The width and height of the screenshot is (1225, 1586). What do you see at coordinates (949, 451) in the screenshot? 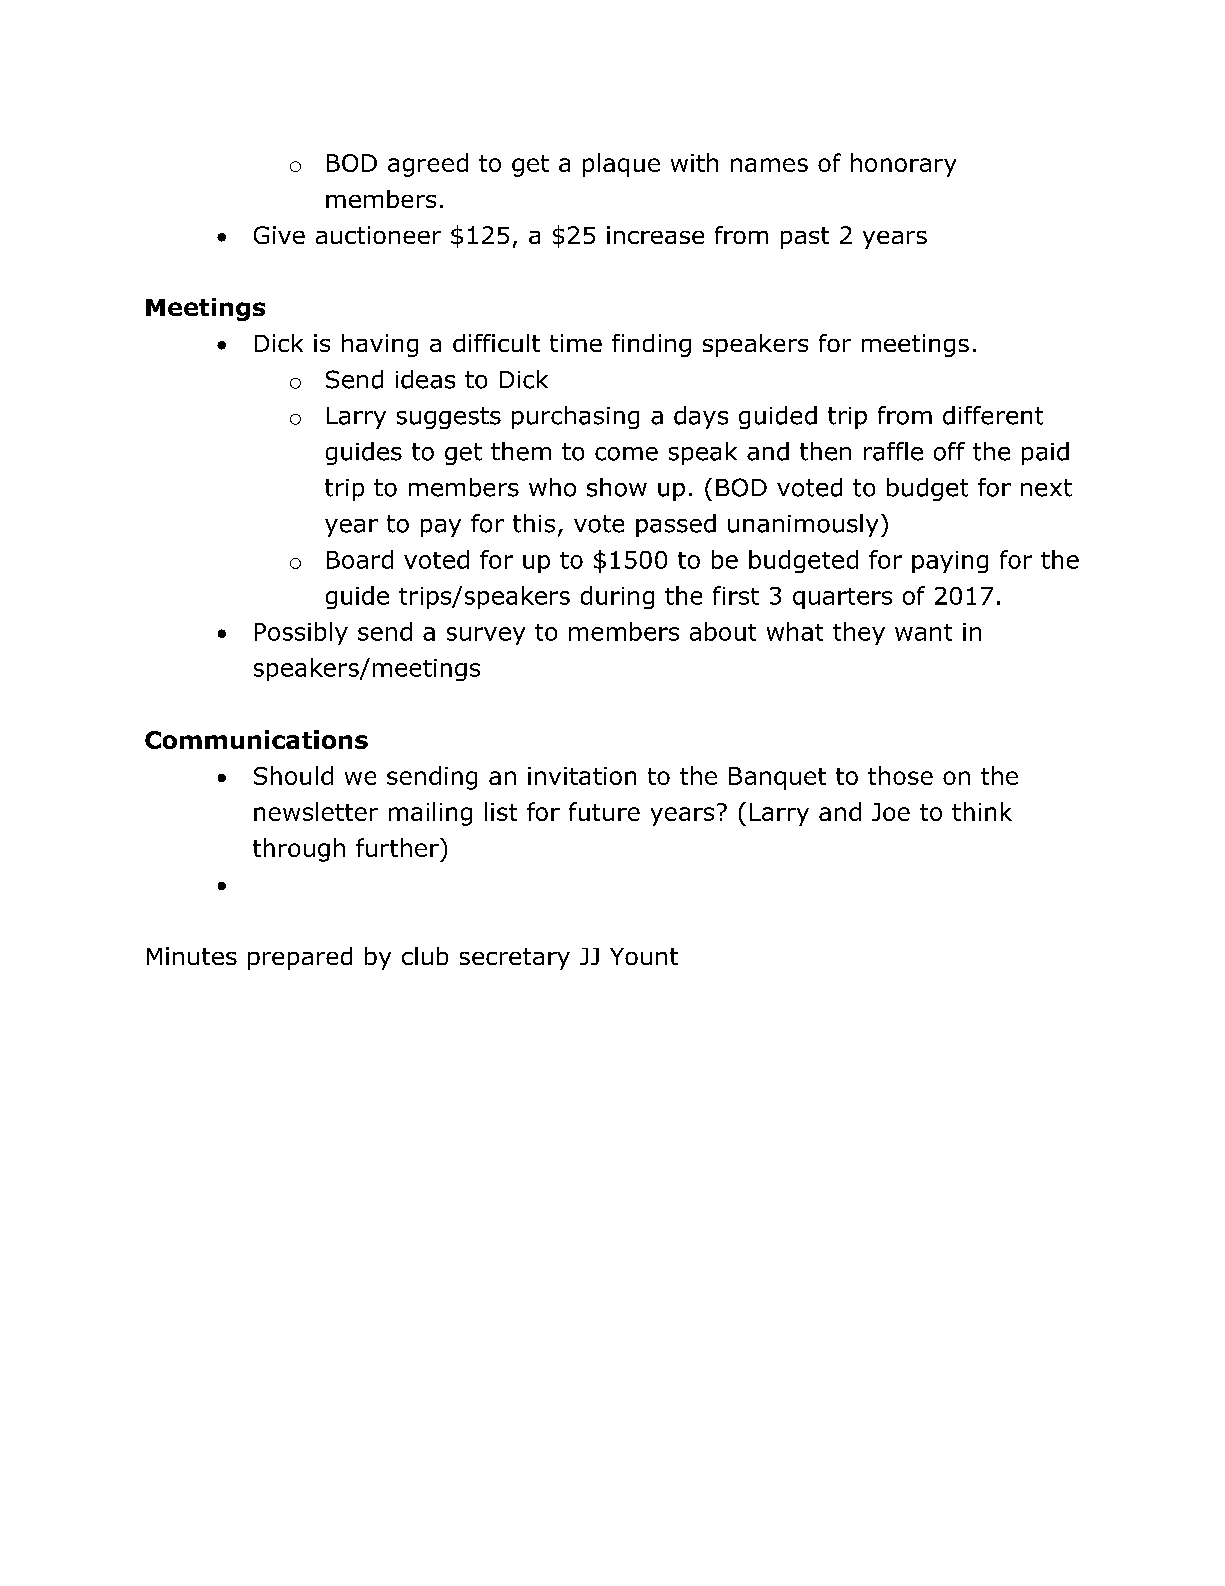
I see `off` at bounding box center [949, 451].
